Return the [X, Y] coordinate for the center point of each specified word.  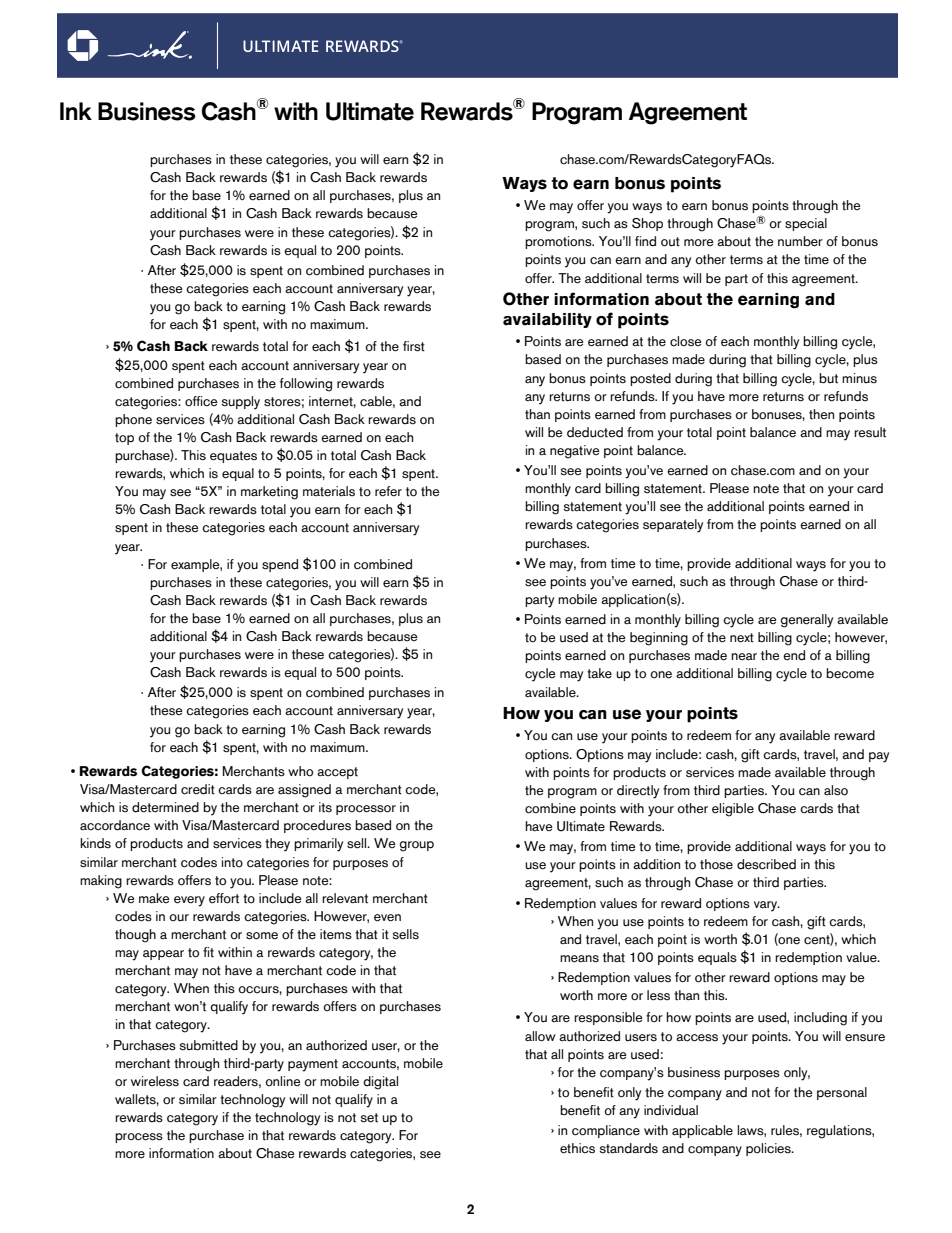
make [154, 898]
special [806, 224]
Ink [76, 111]
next [742, 638]
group [417, 846]
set [369, 1118]
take [599, 673]
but [828, 378]
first [414, 346]
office [201, 401]
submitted [208, 1045]
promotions [559, 242]
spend [280, 565]
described [766, 864]
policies [769, 1149]
